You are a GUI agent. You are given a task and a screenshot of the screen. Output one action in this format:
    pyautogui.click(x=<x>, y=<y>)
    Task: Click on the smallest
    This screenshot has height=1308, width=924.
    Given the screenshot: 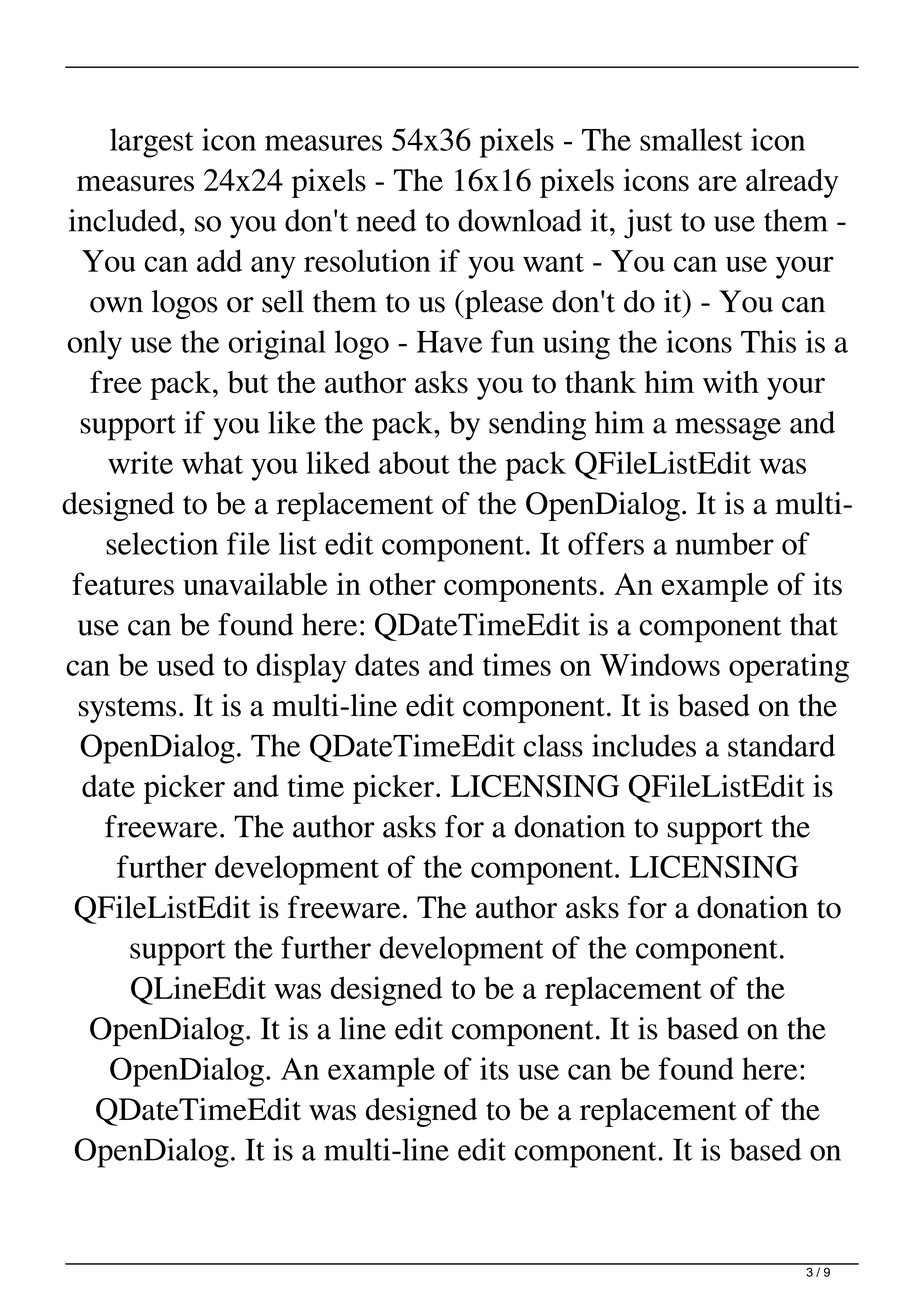 What is the action you would take?
    pyautogui.click(x=691, y=139)
